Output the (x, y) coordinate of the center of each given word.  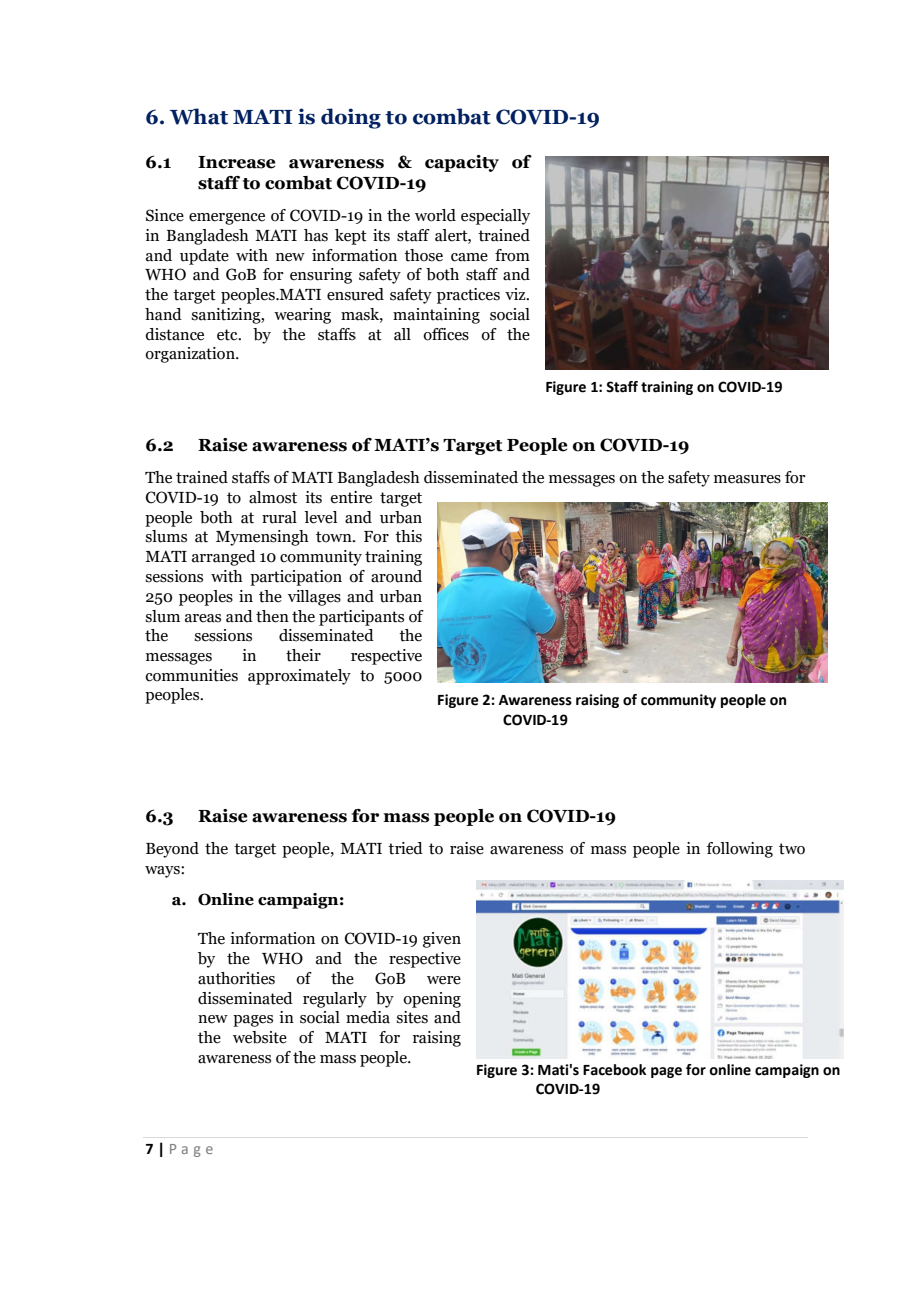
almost (273, 497)
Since (165, 215)
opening (432, 1000)
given (442, 940)
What (199, 116)
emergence (227, 219)
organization (191, 355)
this (408, 536)
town (335, 537)
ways (163, 872)
